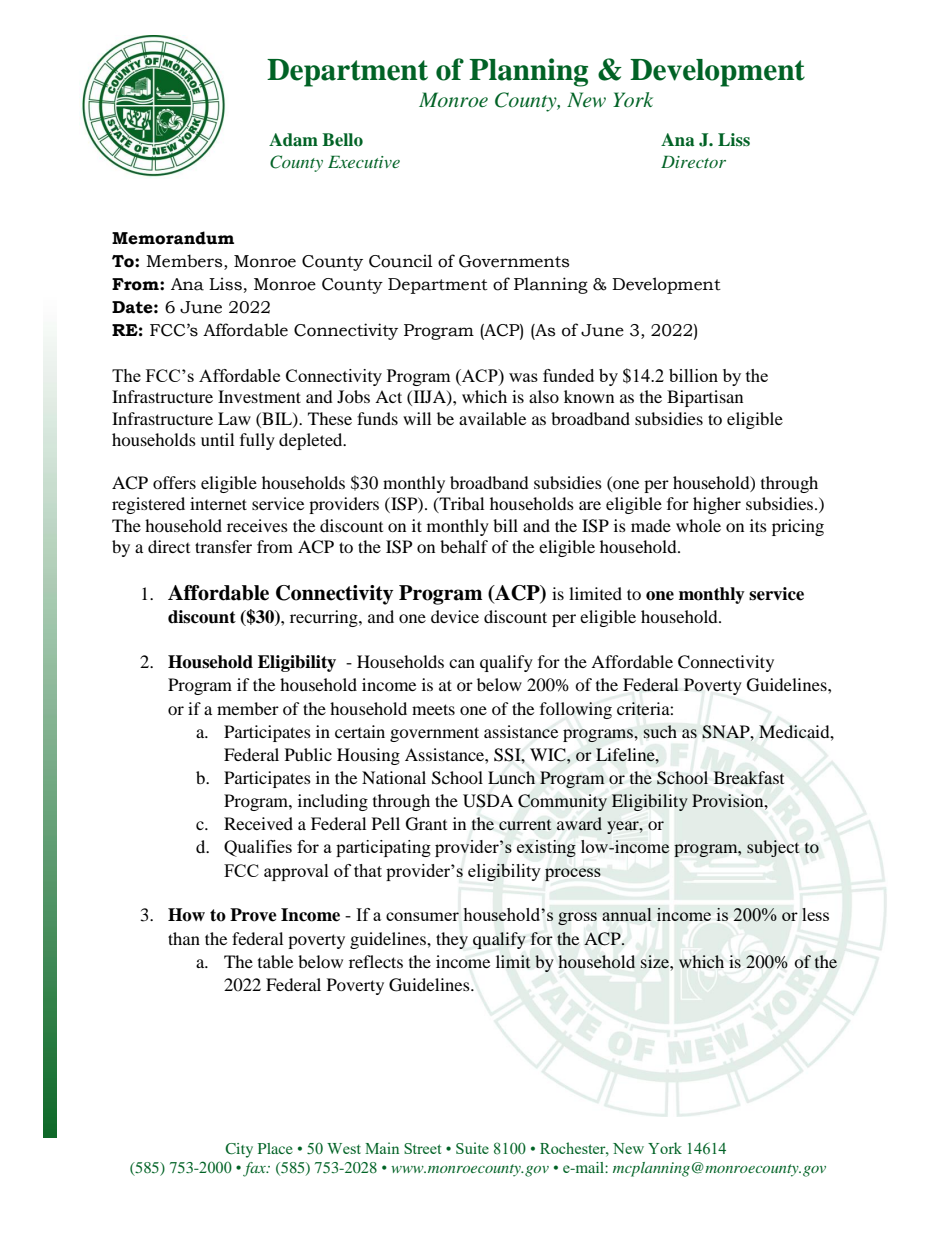 Image resolution: width=952 pixels, height=1233 pixels. What do you see at coordinates (492, 418) in the page?
I see `available` at bounding box center [492, 418].
